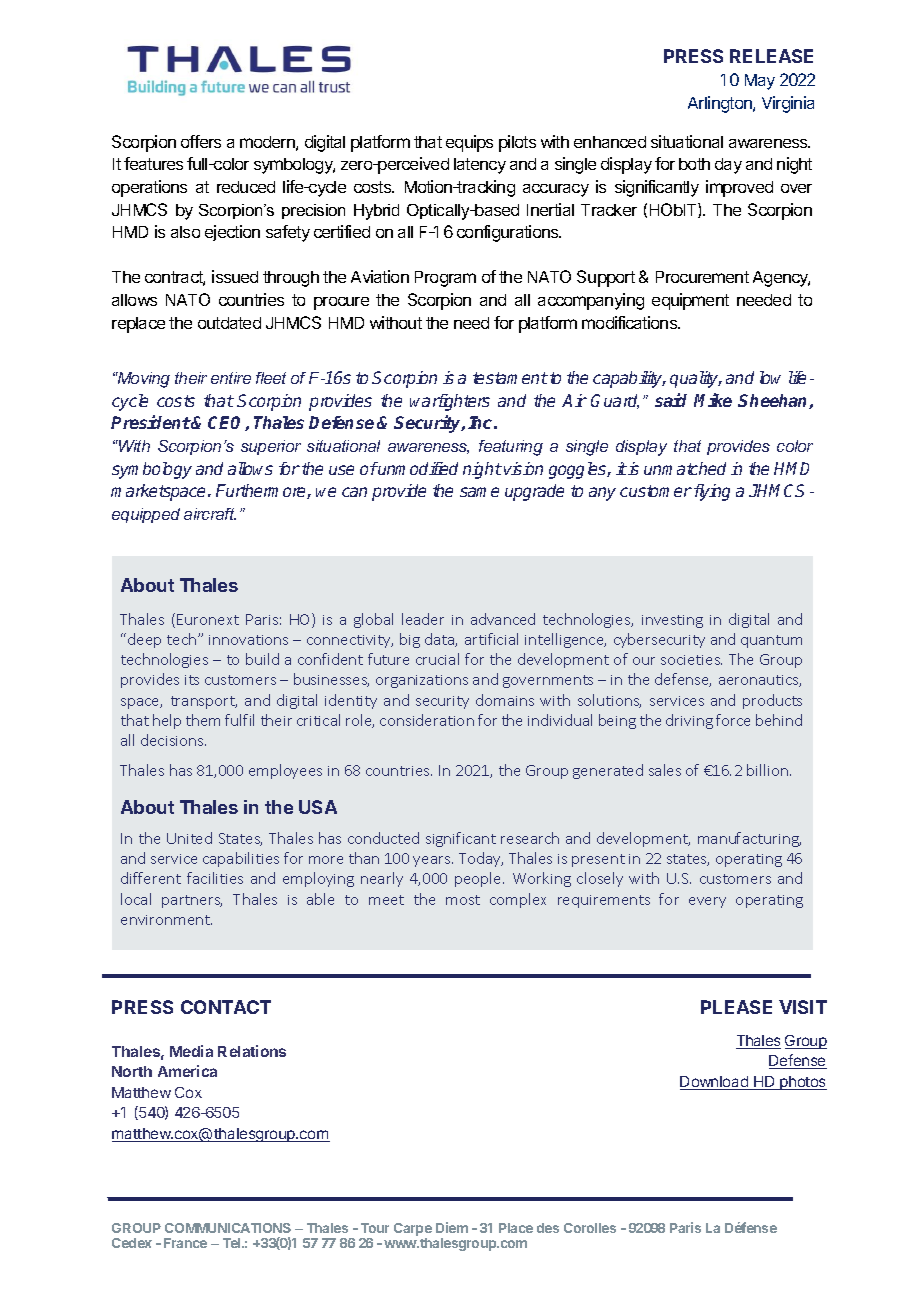 This screenshot has height=1308, width=924. What do you see at coordinates (691, 660) in the screenshot?
I see `societies` at bounding box center [691, 660].
